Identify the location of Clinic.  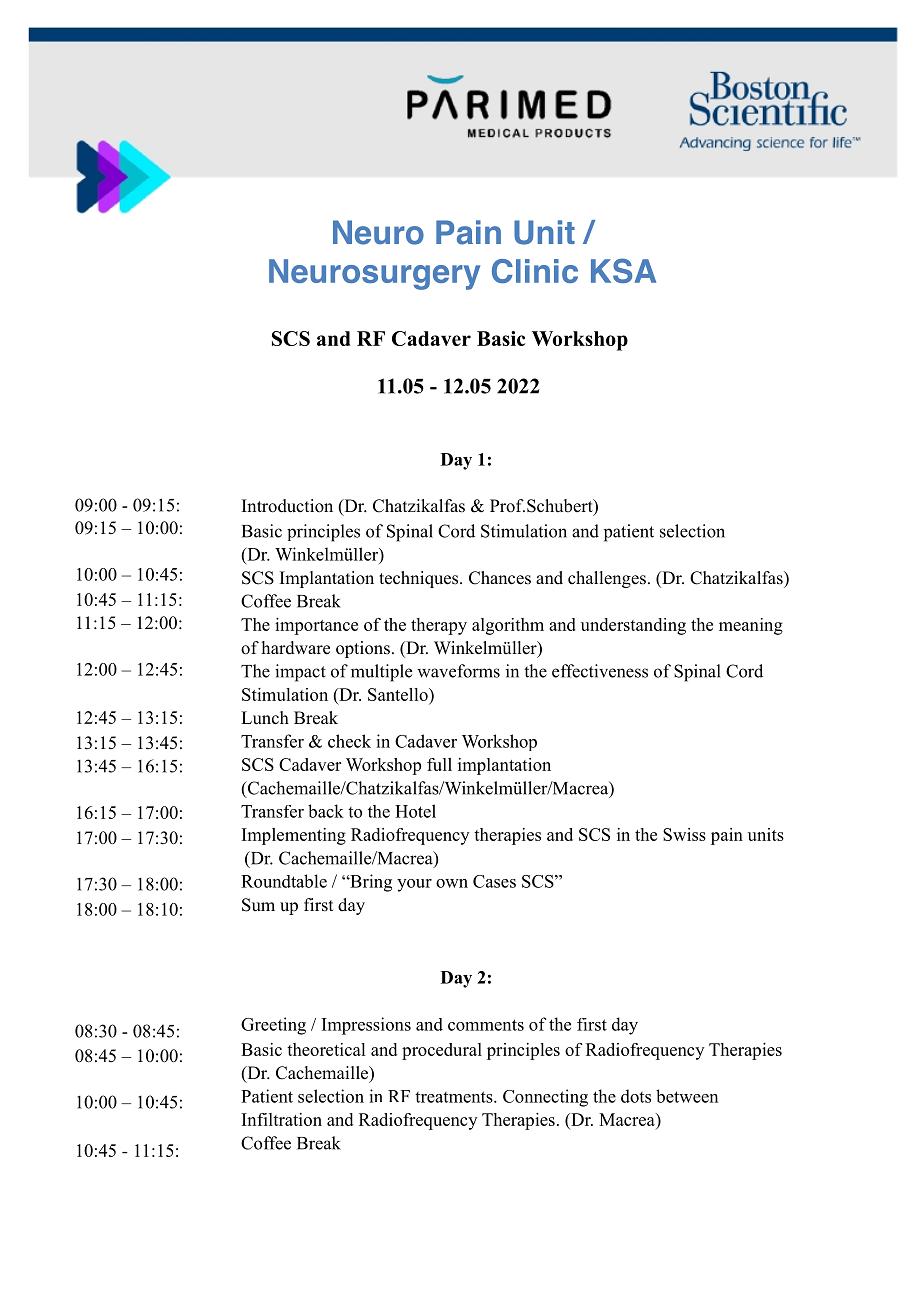
(535, 271).
